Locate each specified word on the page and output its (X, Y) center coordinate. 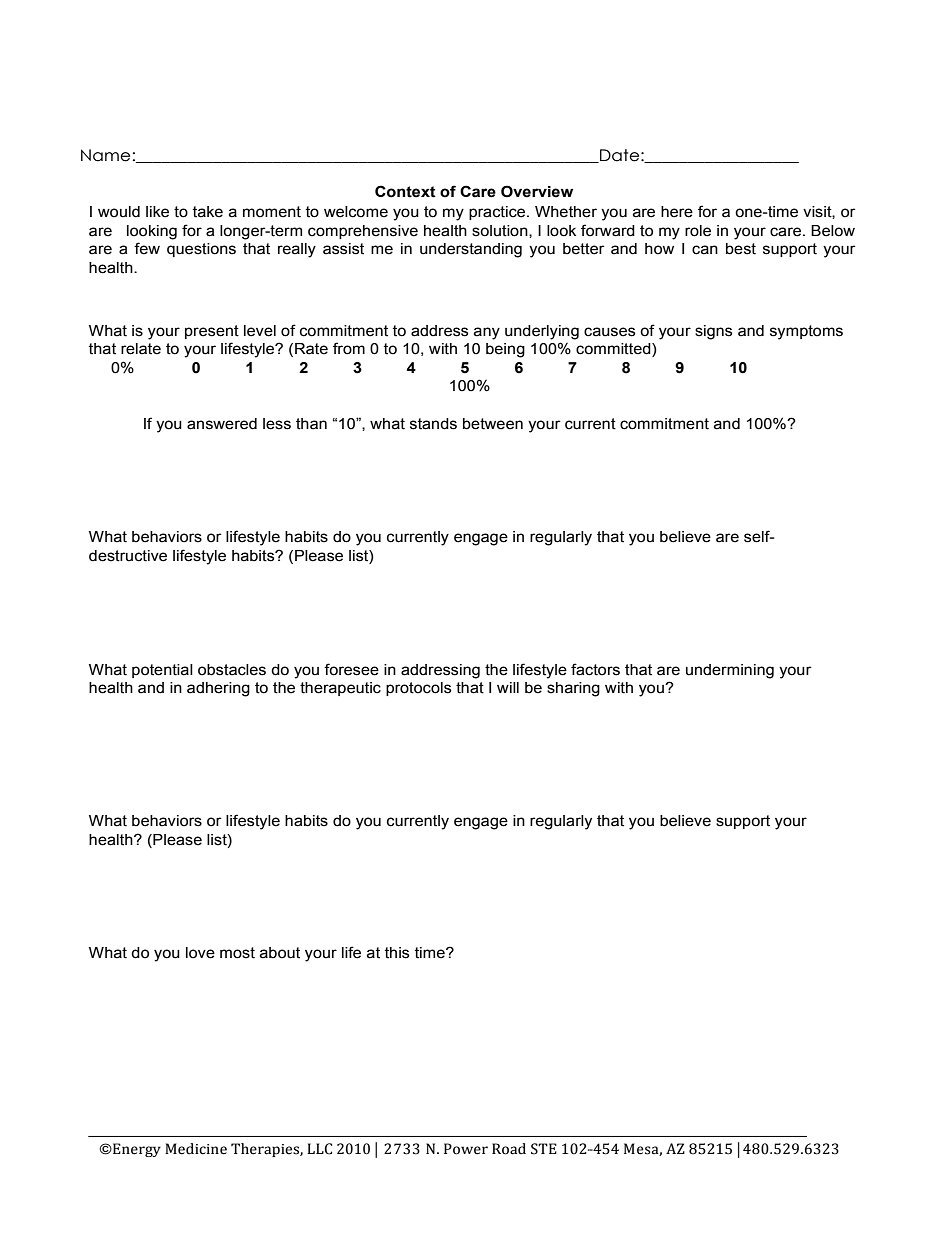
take (208, 212)
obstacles (232, 670)
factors (595, 669)
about (280, 953)
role (698, 231)
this (397, 953)
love (200, 953)
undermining (730, 671)
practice (498, 213)
